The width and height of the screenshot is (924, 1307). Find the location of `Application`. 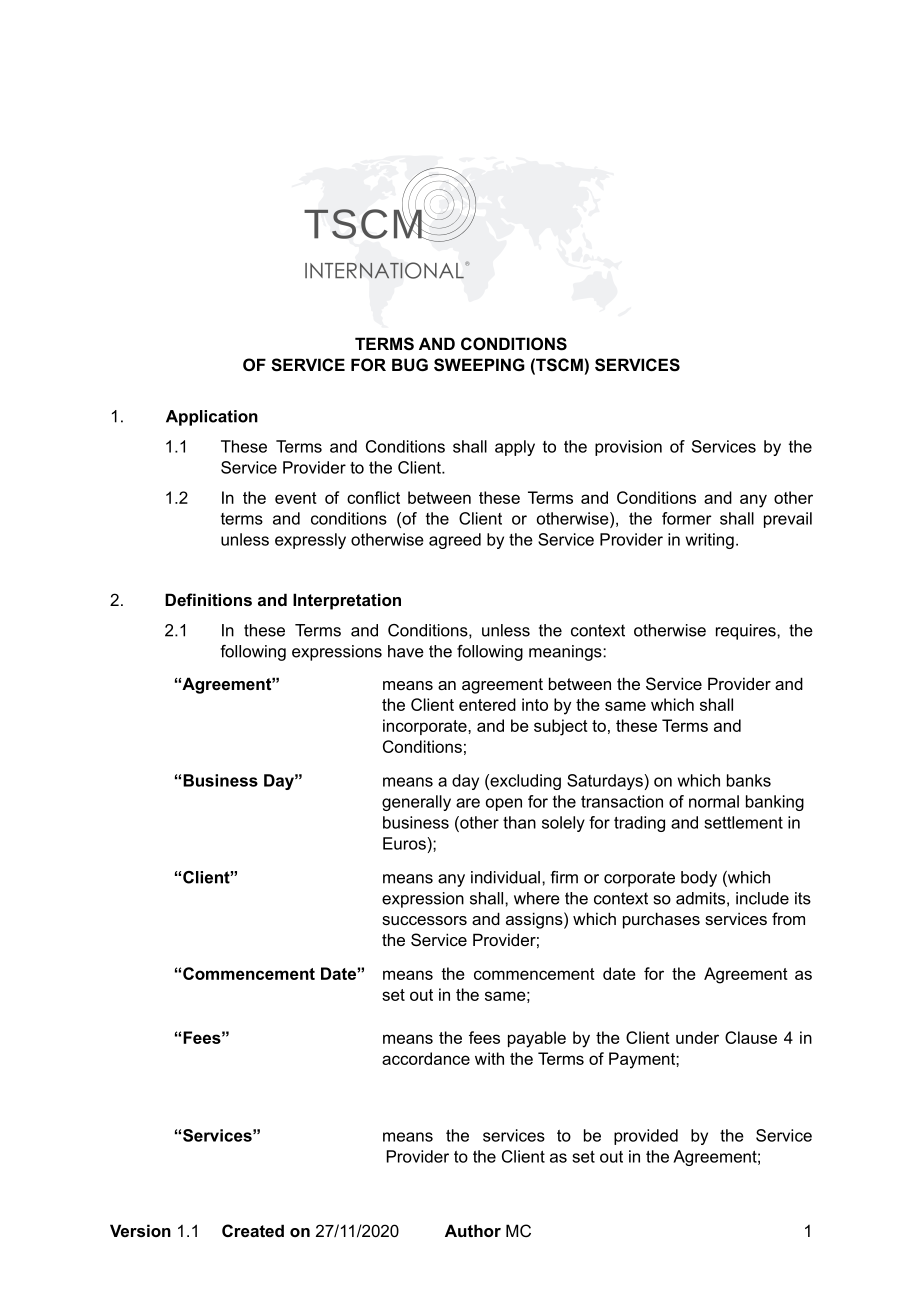

Application is located at coordinates (212, 418).
